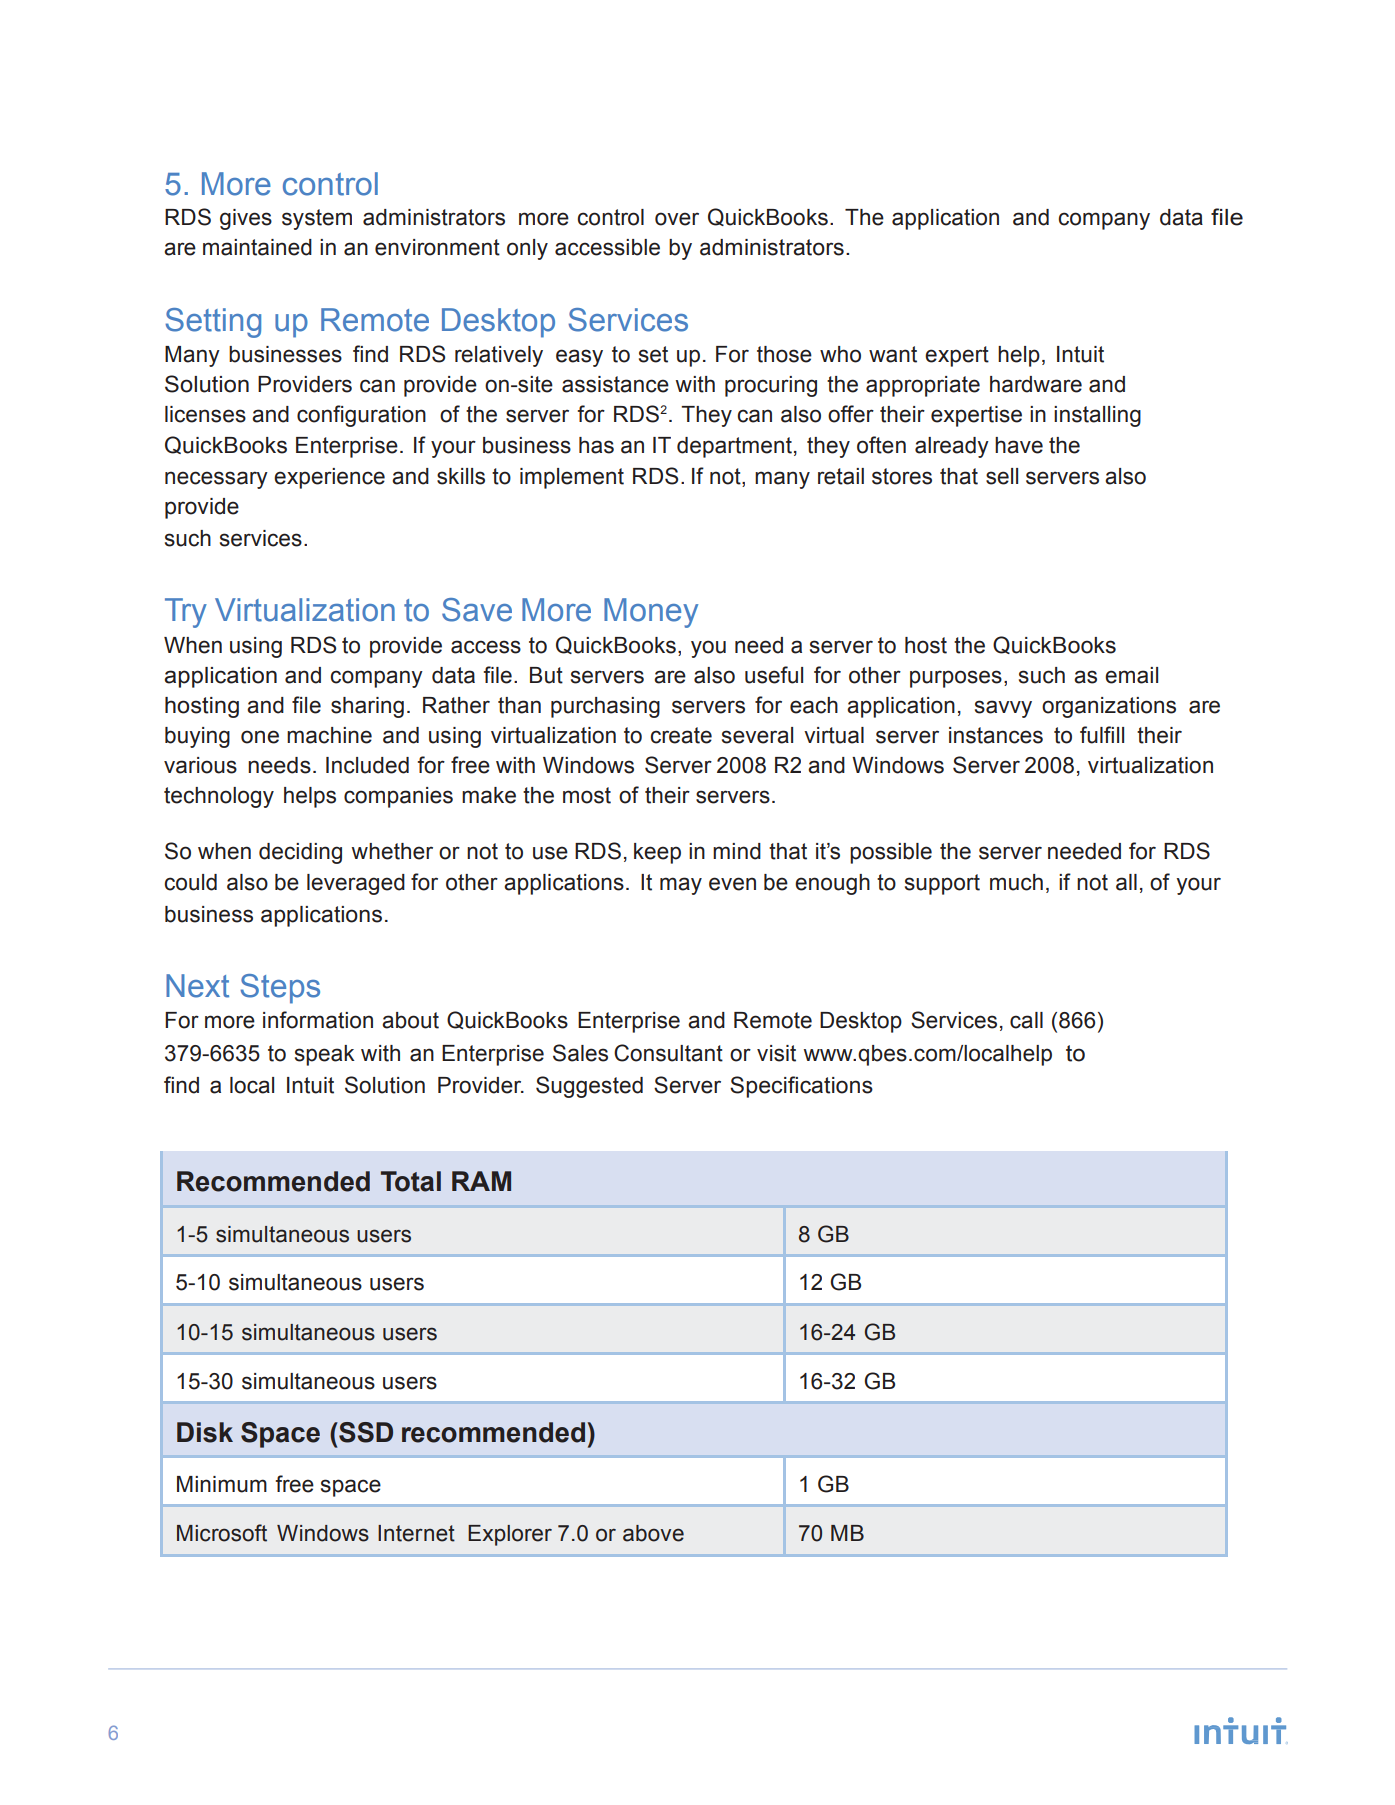  What do you see at coordinates (653, 1533) in the screenshot?
I see `above` at bounding box center [653, 1533].
